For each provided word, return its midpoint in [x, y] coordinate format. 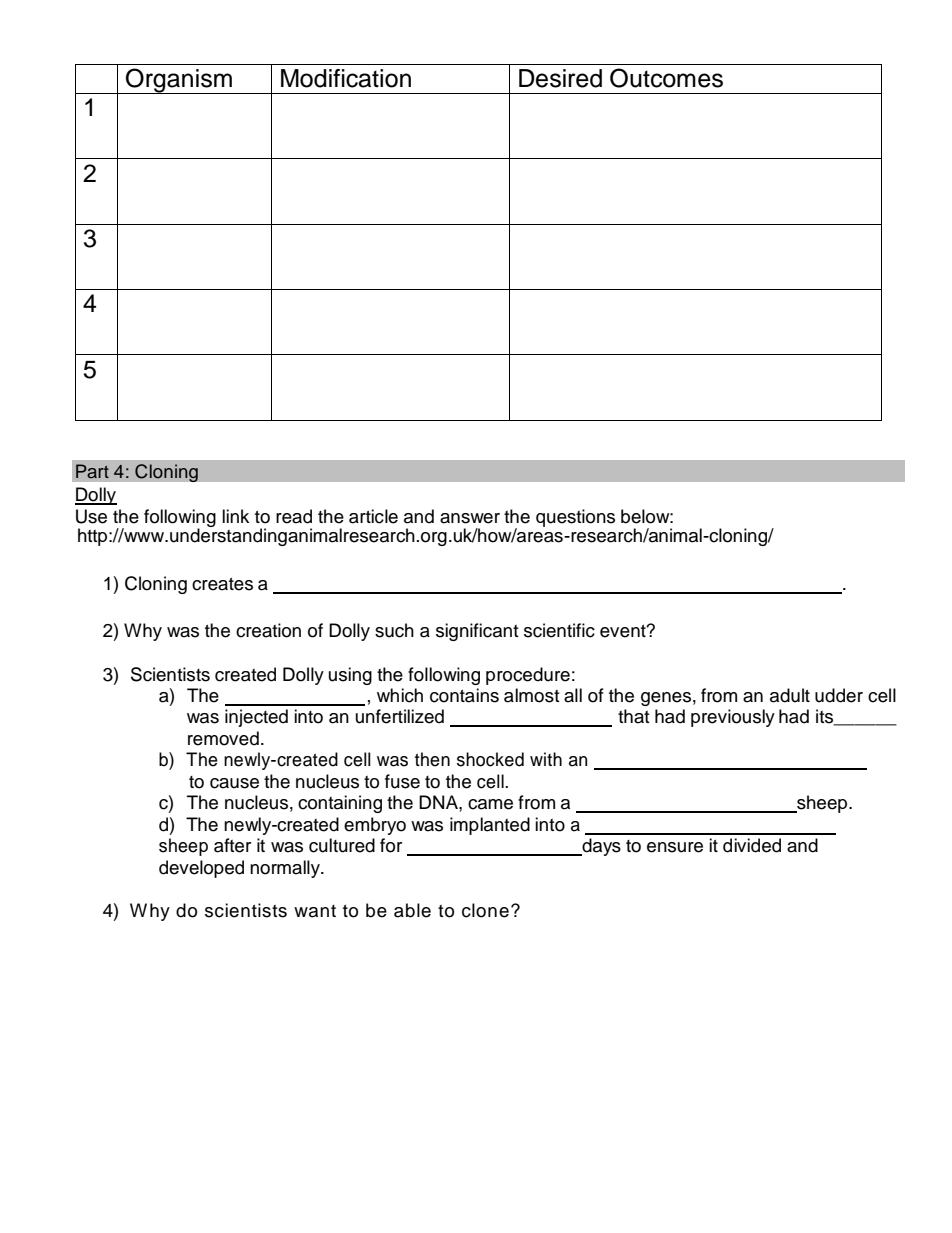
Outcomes [666, 78]
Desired [560, 78]
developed [201, 869]
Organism [179, 81]
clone [485, 910]
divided [752, 845]
